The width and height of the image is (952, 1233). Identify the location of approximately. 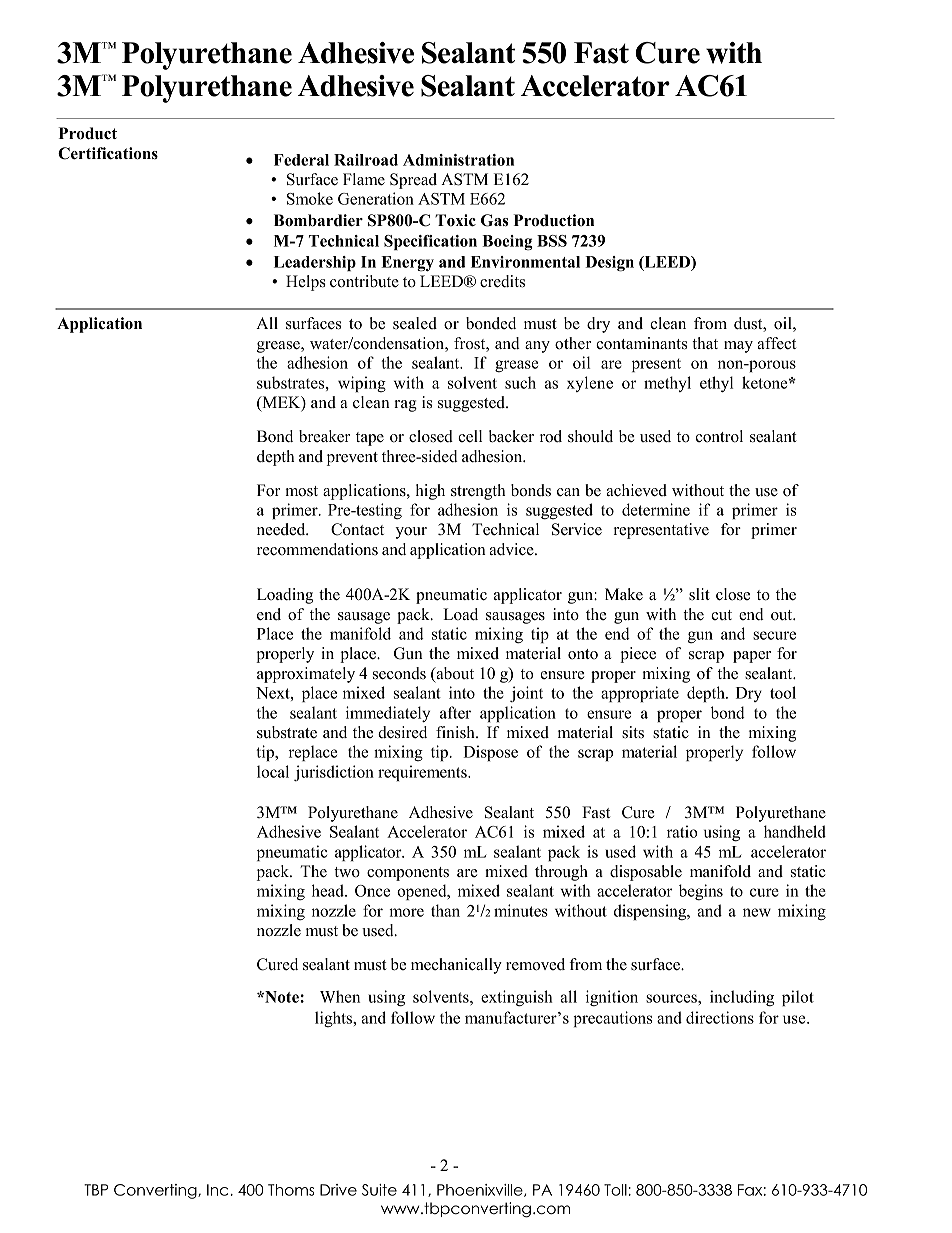
(306, 675).
